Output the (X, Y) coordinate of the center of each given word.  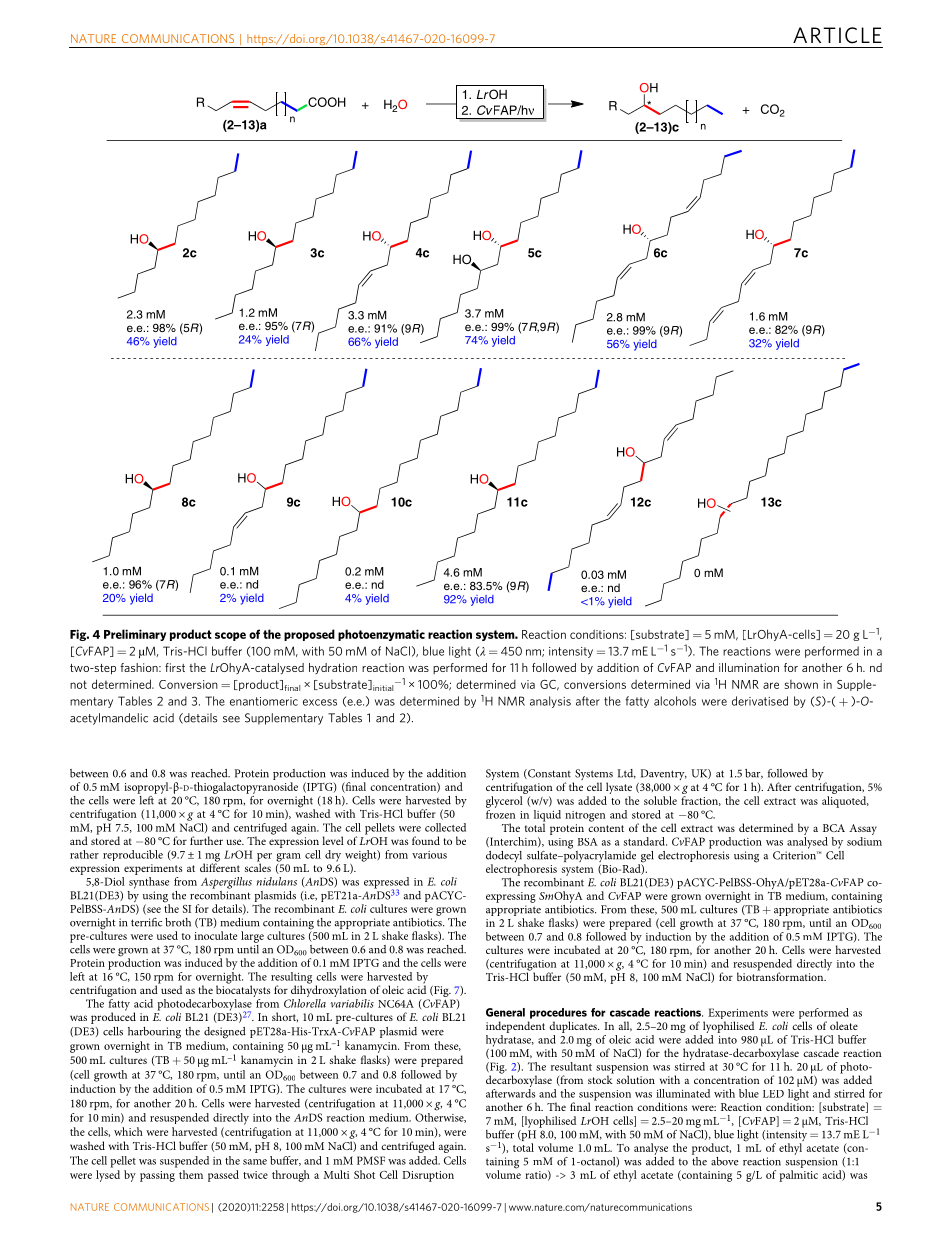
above (725, 1161)
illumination (749, 667)
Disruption (428, 1176)
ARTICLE (837, 35)
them (191, 1174)
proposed (309, 635)
